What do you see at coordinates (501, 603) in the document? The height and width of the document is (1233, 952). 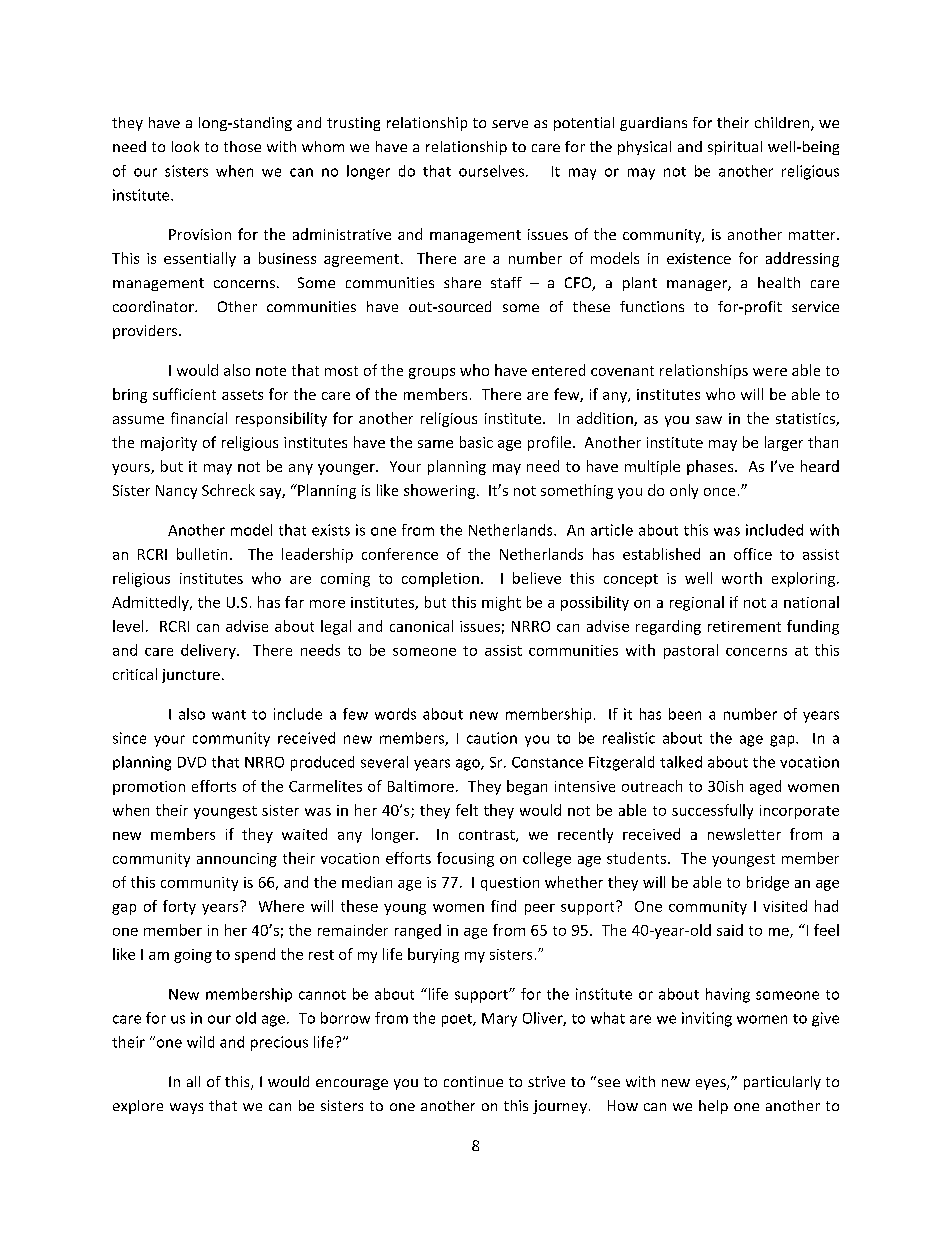 I see `might` at bounding box center [501, 603].
